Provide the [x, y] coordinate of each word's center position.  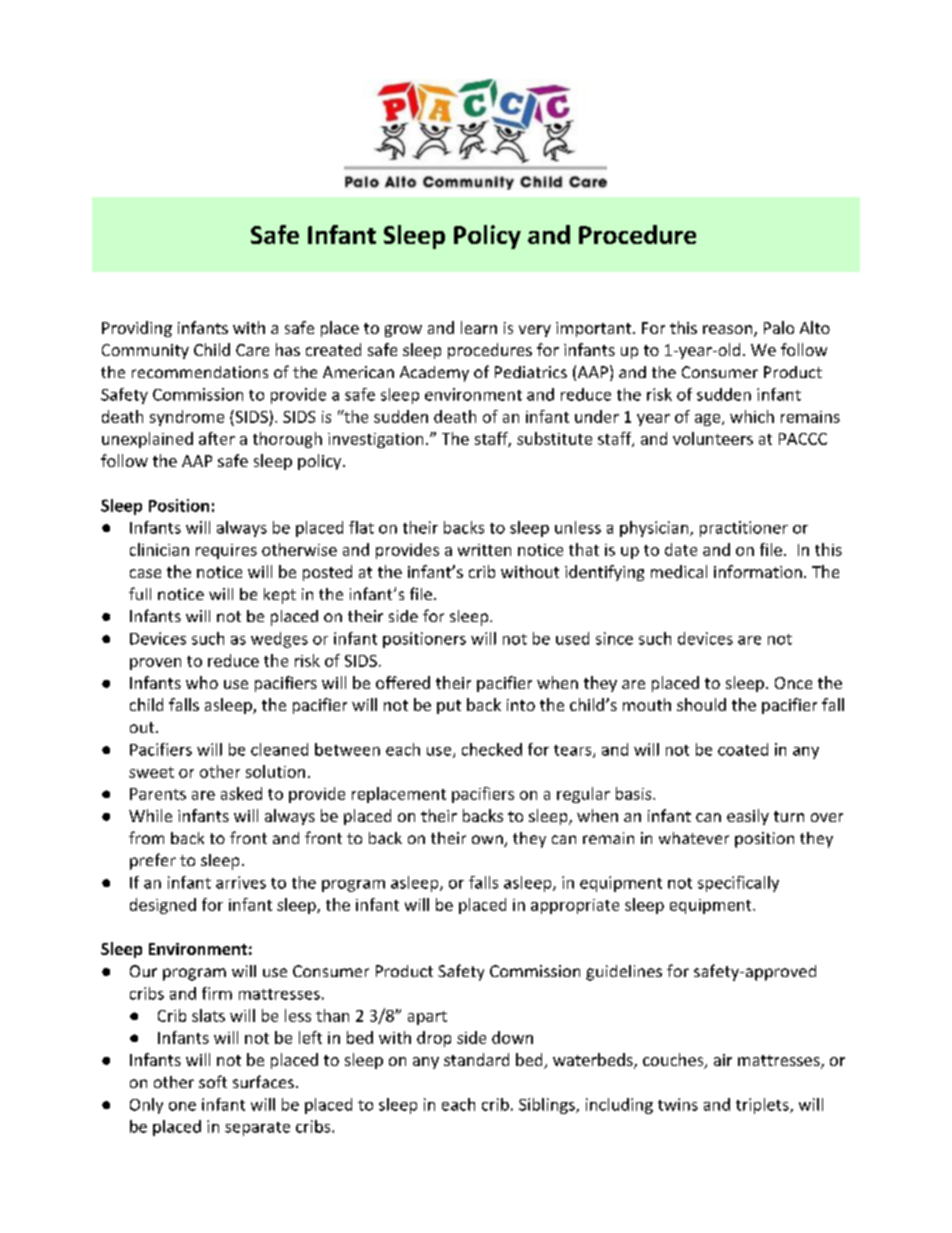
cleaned [279, 749]
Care [252, 350]
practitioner [744, 529]
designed [163, 906]
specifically [738, 884]
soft [213, 1081]
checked [492, 749]
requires [226, 551]
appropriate [575, 906]
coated [743, 749]
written [484, 550]
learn [479, 327]
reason [727, 329]
